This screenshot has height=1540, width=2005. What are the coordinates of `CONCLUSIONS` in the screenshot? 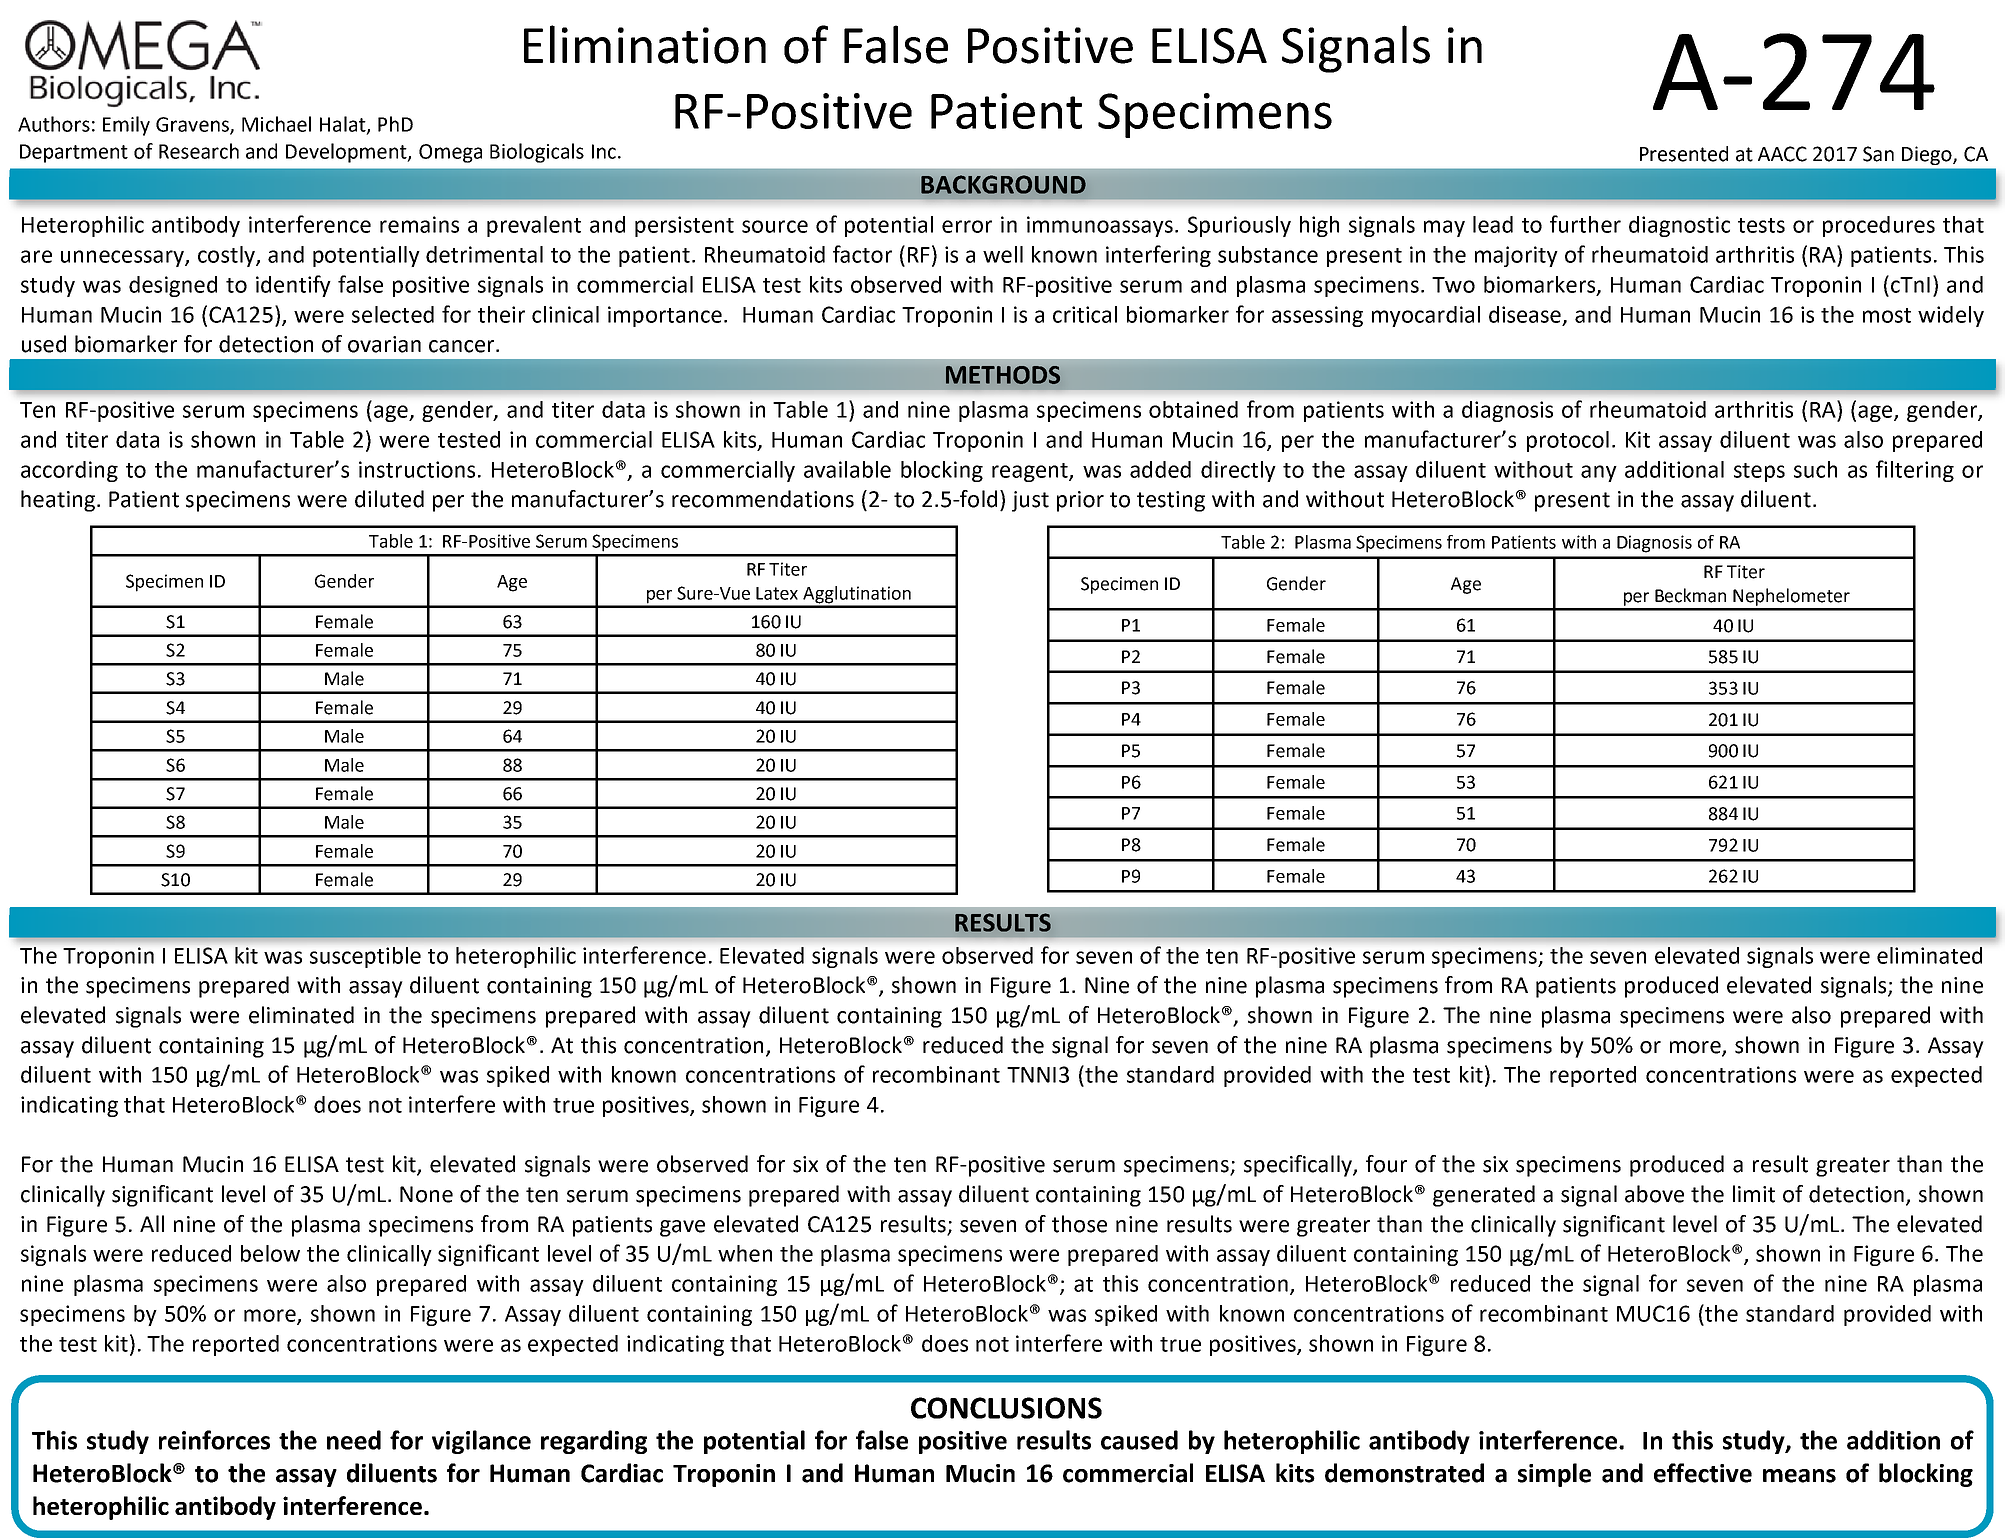 It's located at (1006, 1408).
